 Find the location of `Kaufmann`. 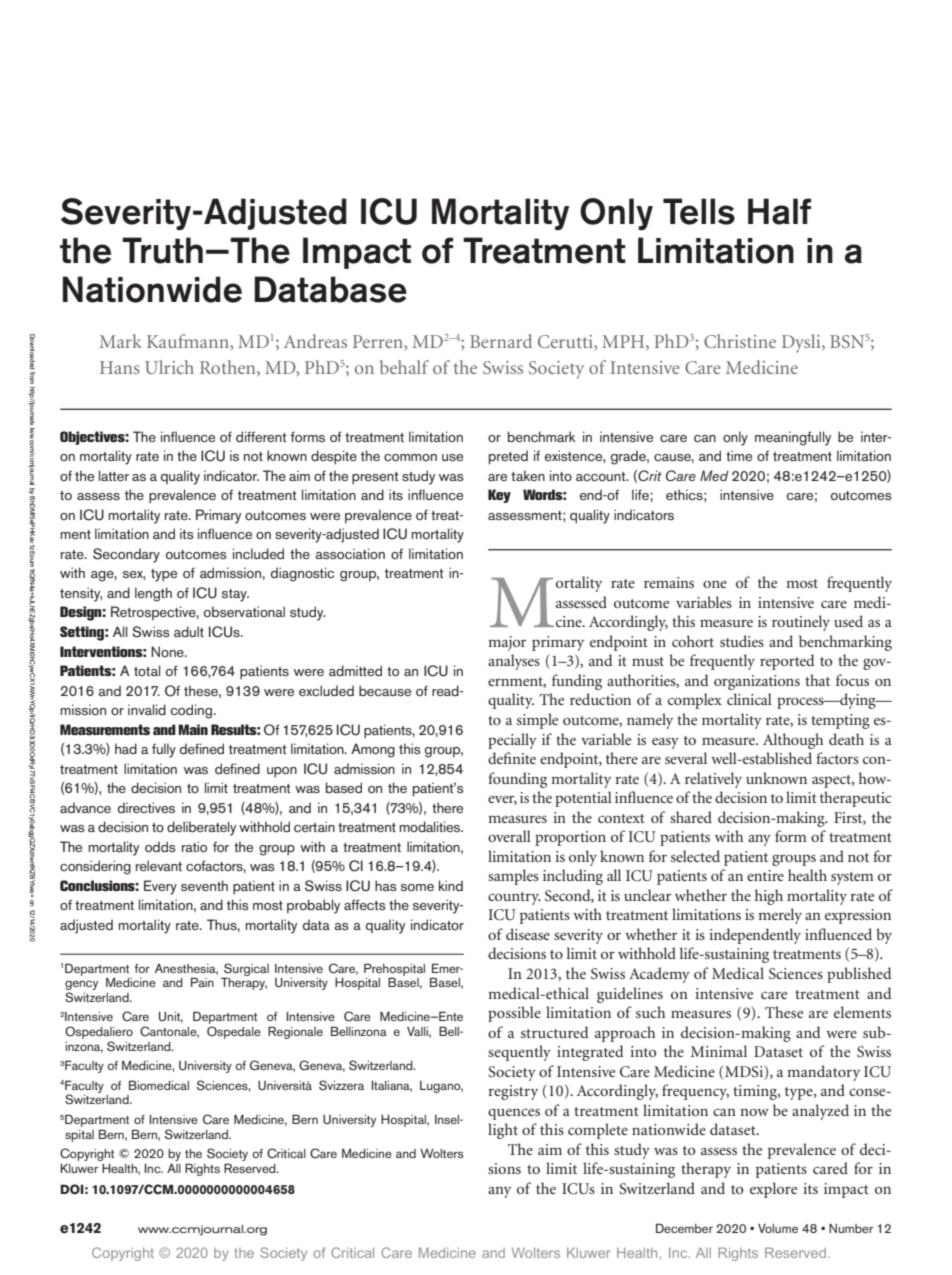

Kaufmann is located at coordinates (189, 341).
